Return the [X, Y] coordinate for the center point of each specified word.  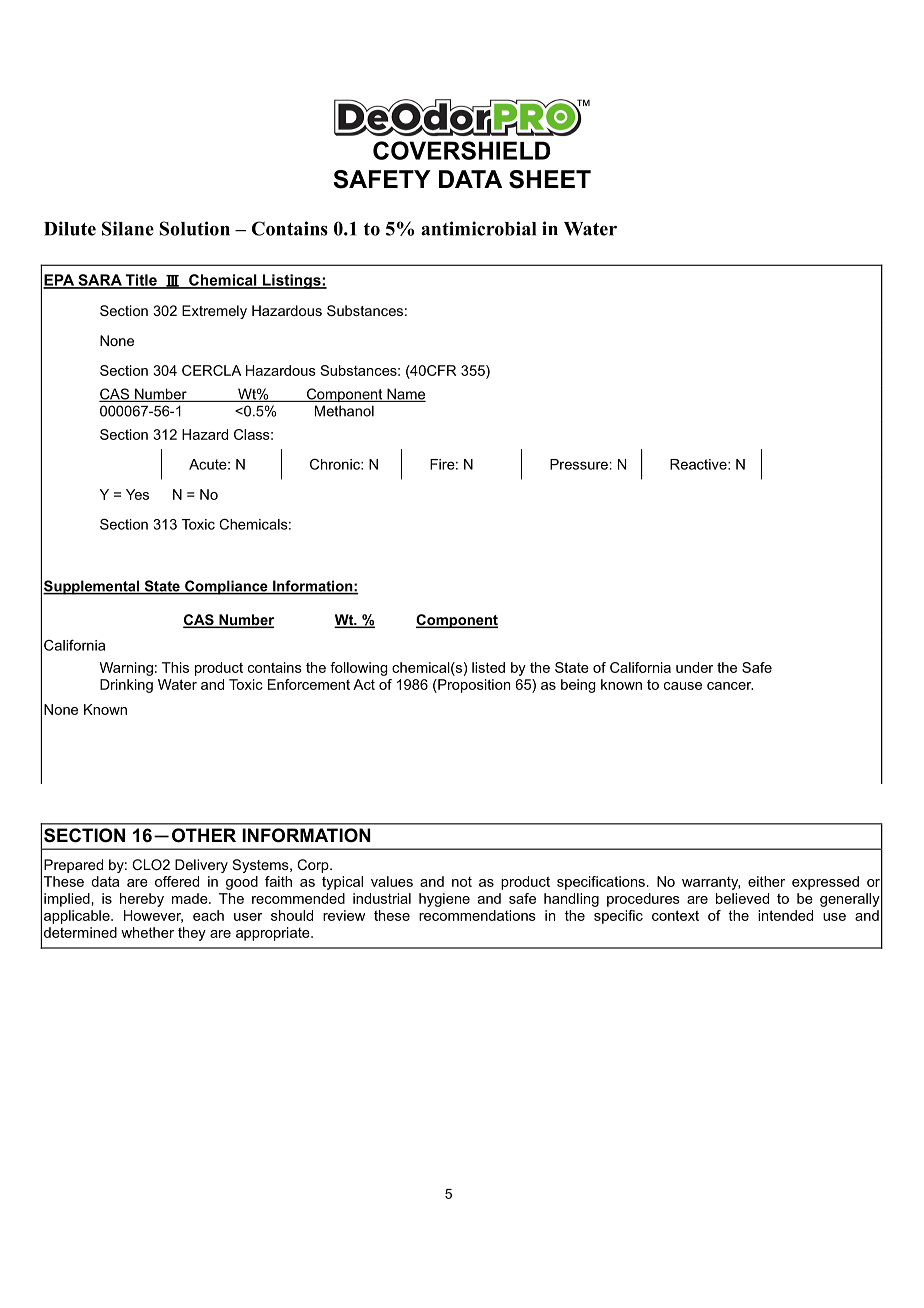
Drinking [126, 686]
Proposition [473, 686]
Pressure [579, 464]
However [153, 916]
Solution [194, 228]
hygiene [444, 900]
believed [742, 898]
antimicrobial [478, 228]
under [694, 667]
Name [405, 395]
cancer [730, 686]
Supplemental [92, 587]
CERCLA [211, 370]
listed [488, 667]
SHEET [550, 179]
